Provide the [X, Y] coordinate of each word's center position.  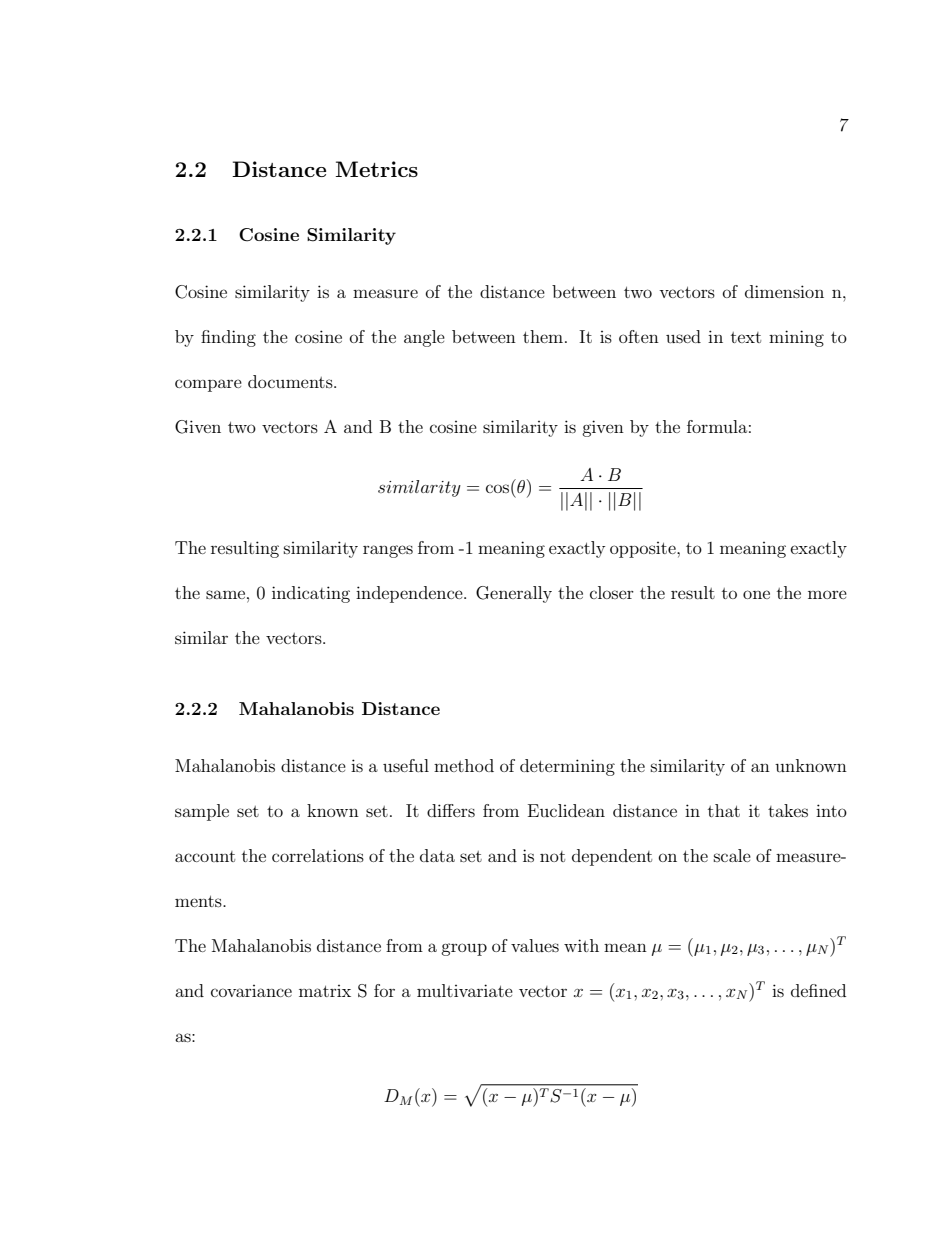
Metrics [377, 169]
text [746, 337]
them [543, 336]
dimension [784, 291]
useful [406, 765]
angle [424, 338]
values [535, 945]
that [724, 810]
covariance [251, 991]
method [464, 765]
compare [208, 385]
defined [818, 990]
